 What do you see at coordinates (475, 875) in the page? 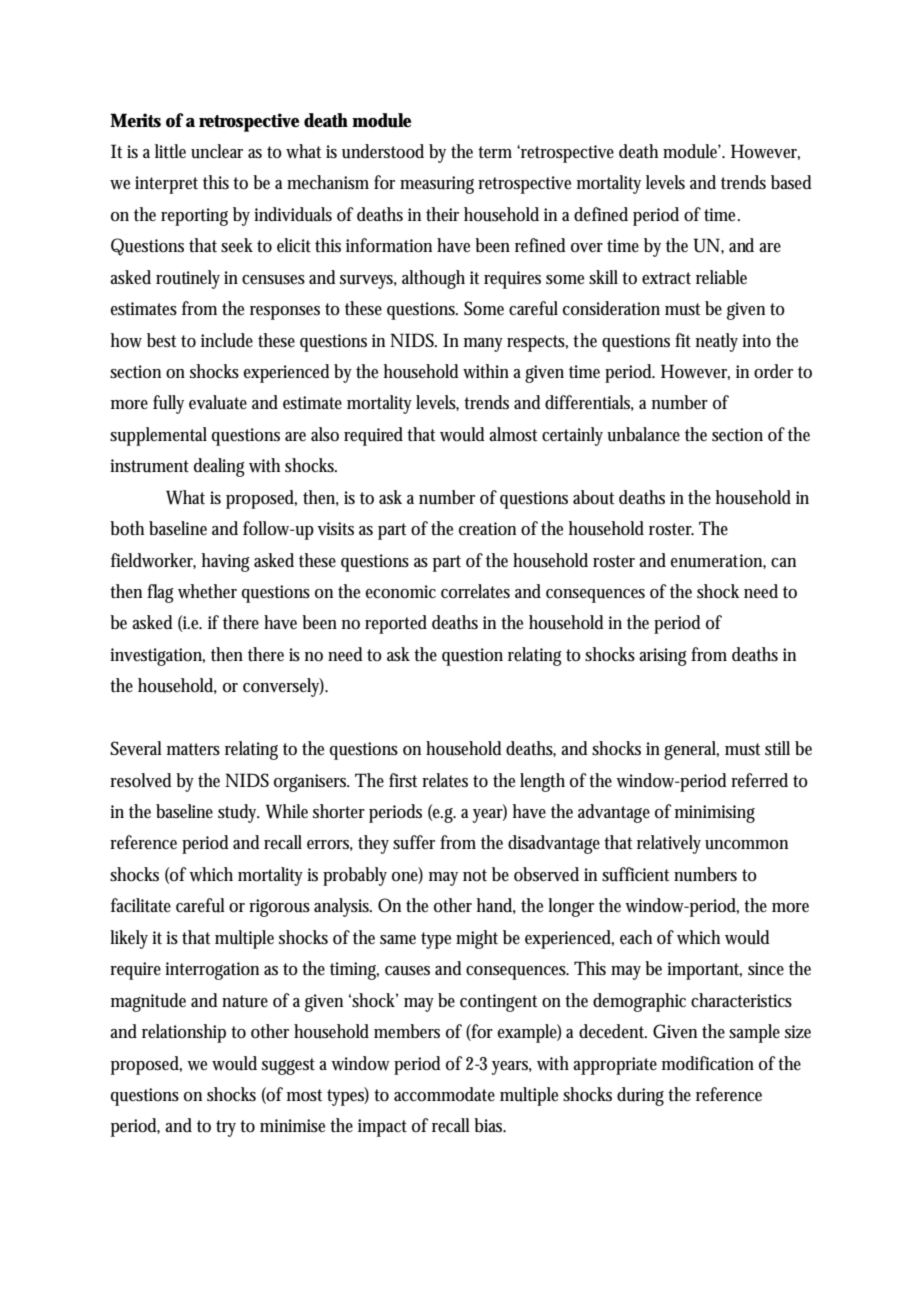
I see `not` at bounding box center [475, 875].
